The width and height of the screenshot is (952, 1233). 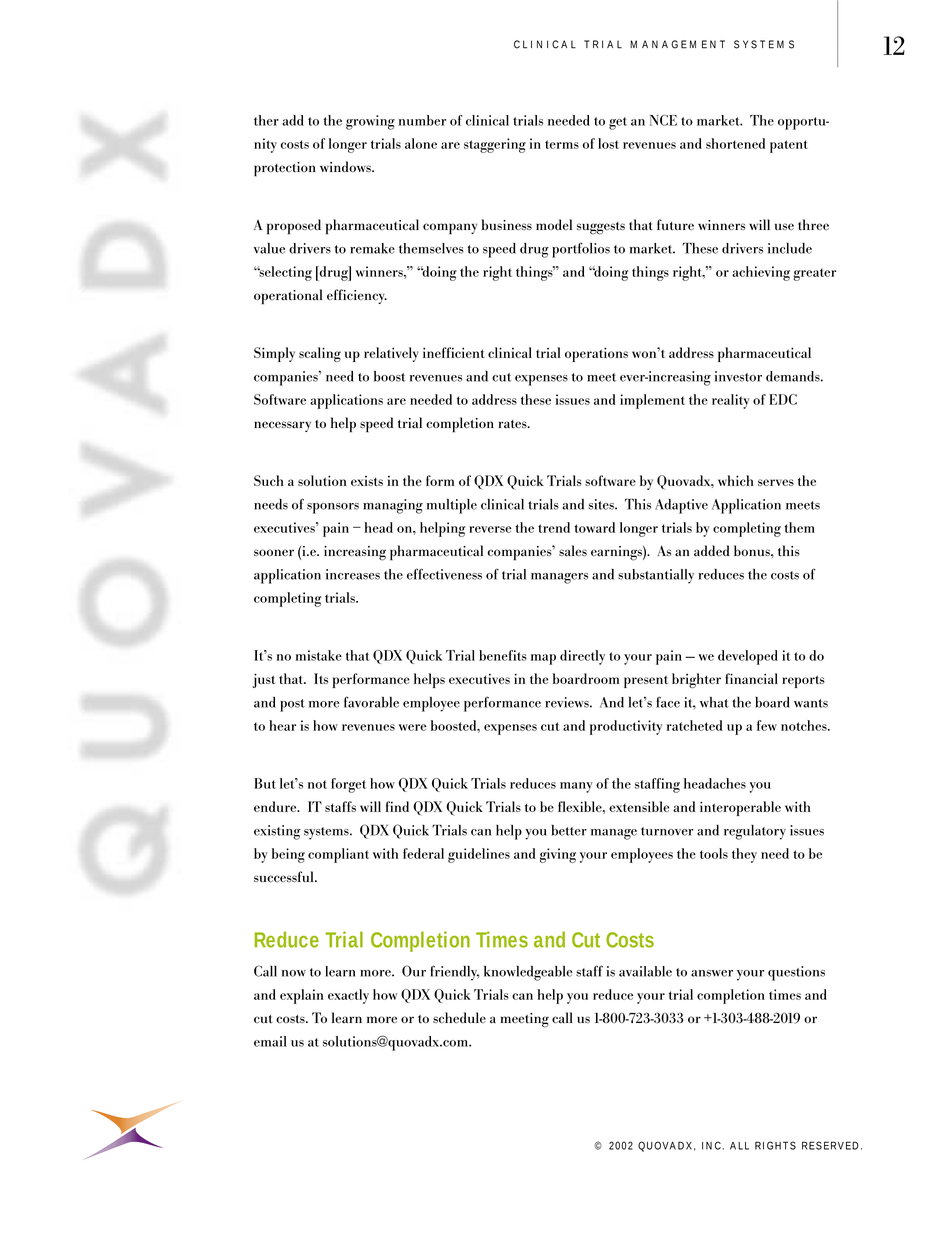 I want to click on necessary, so click(x=282, y=426).
